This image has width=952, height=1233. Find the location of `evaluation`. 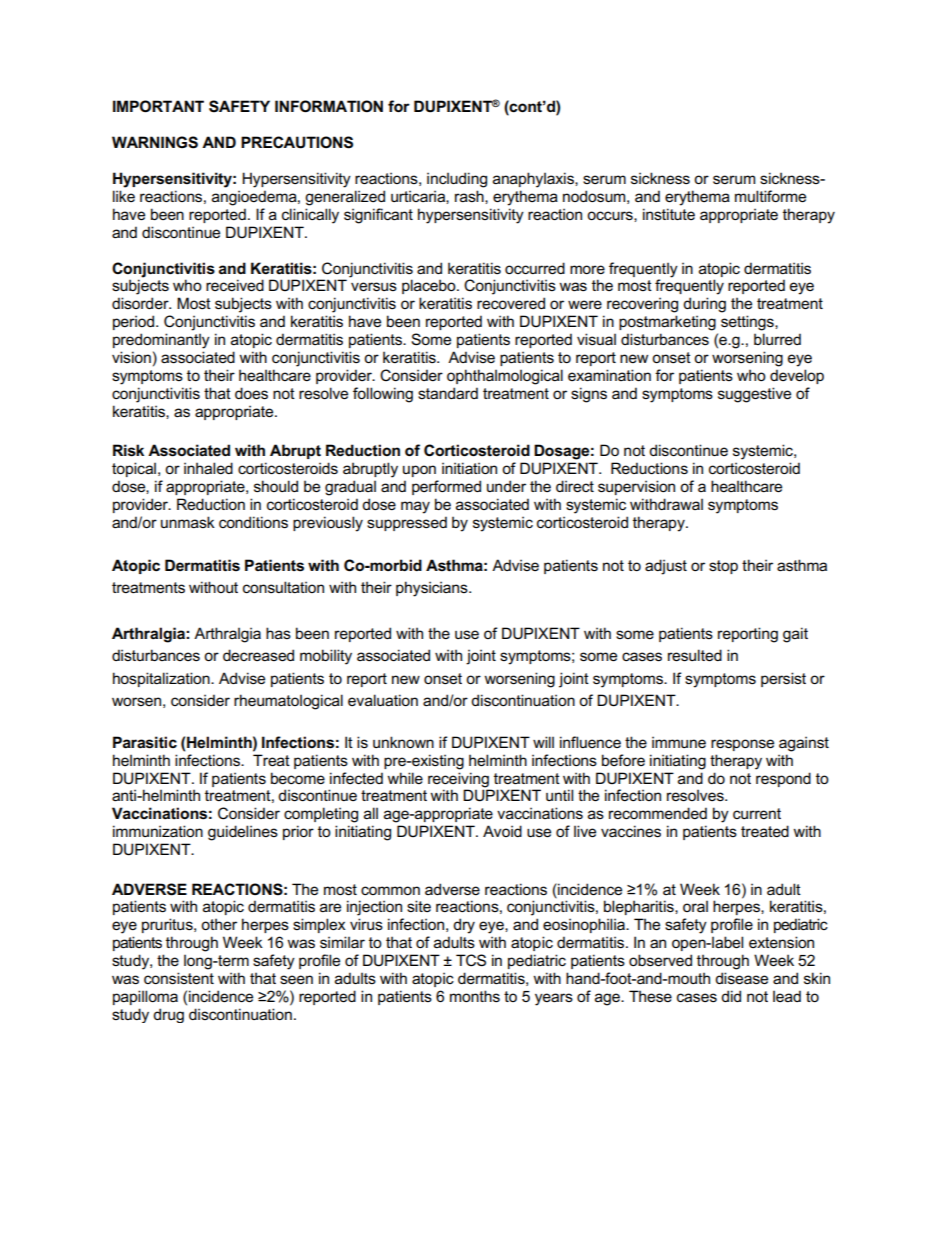

evaluation is located at coordinates (383, 700).
